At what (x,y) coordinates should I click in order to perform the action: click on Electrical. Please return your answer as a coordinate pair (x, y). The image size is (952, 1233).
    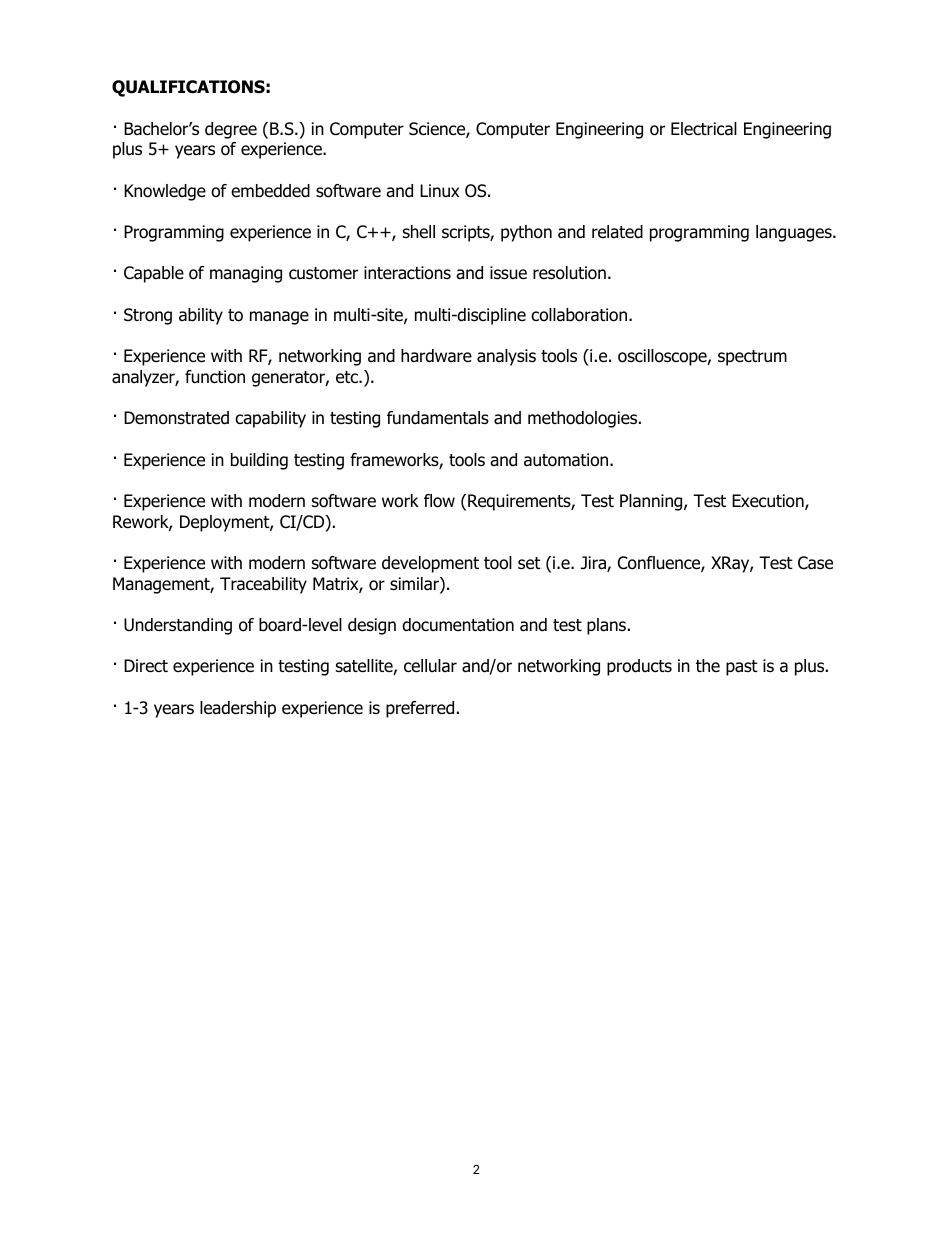
    Looking at the image, I should click on (704, 129).
